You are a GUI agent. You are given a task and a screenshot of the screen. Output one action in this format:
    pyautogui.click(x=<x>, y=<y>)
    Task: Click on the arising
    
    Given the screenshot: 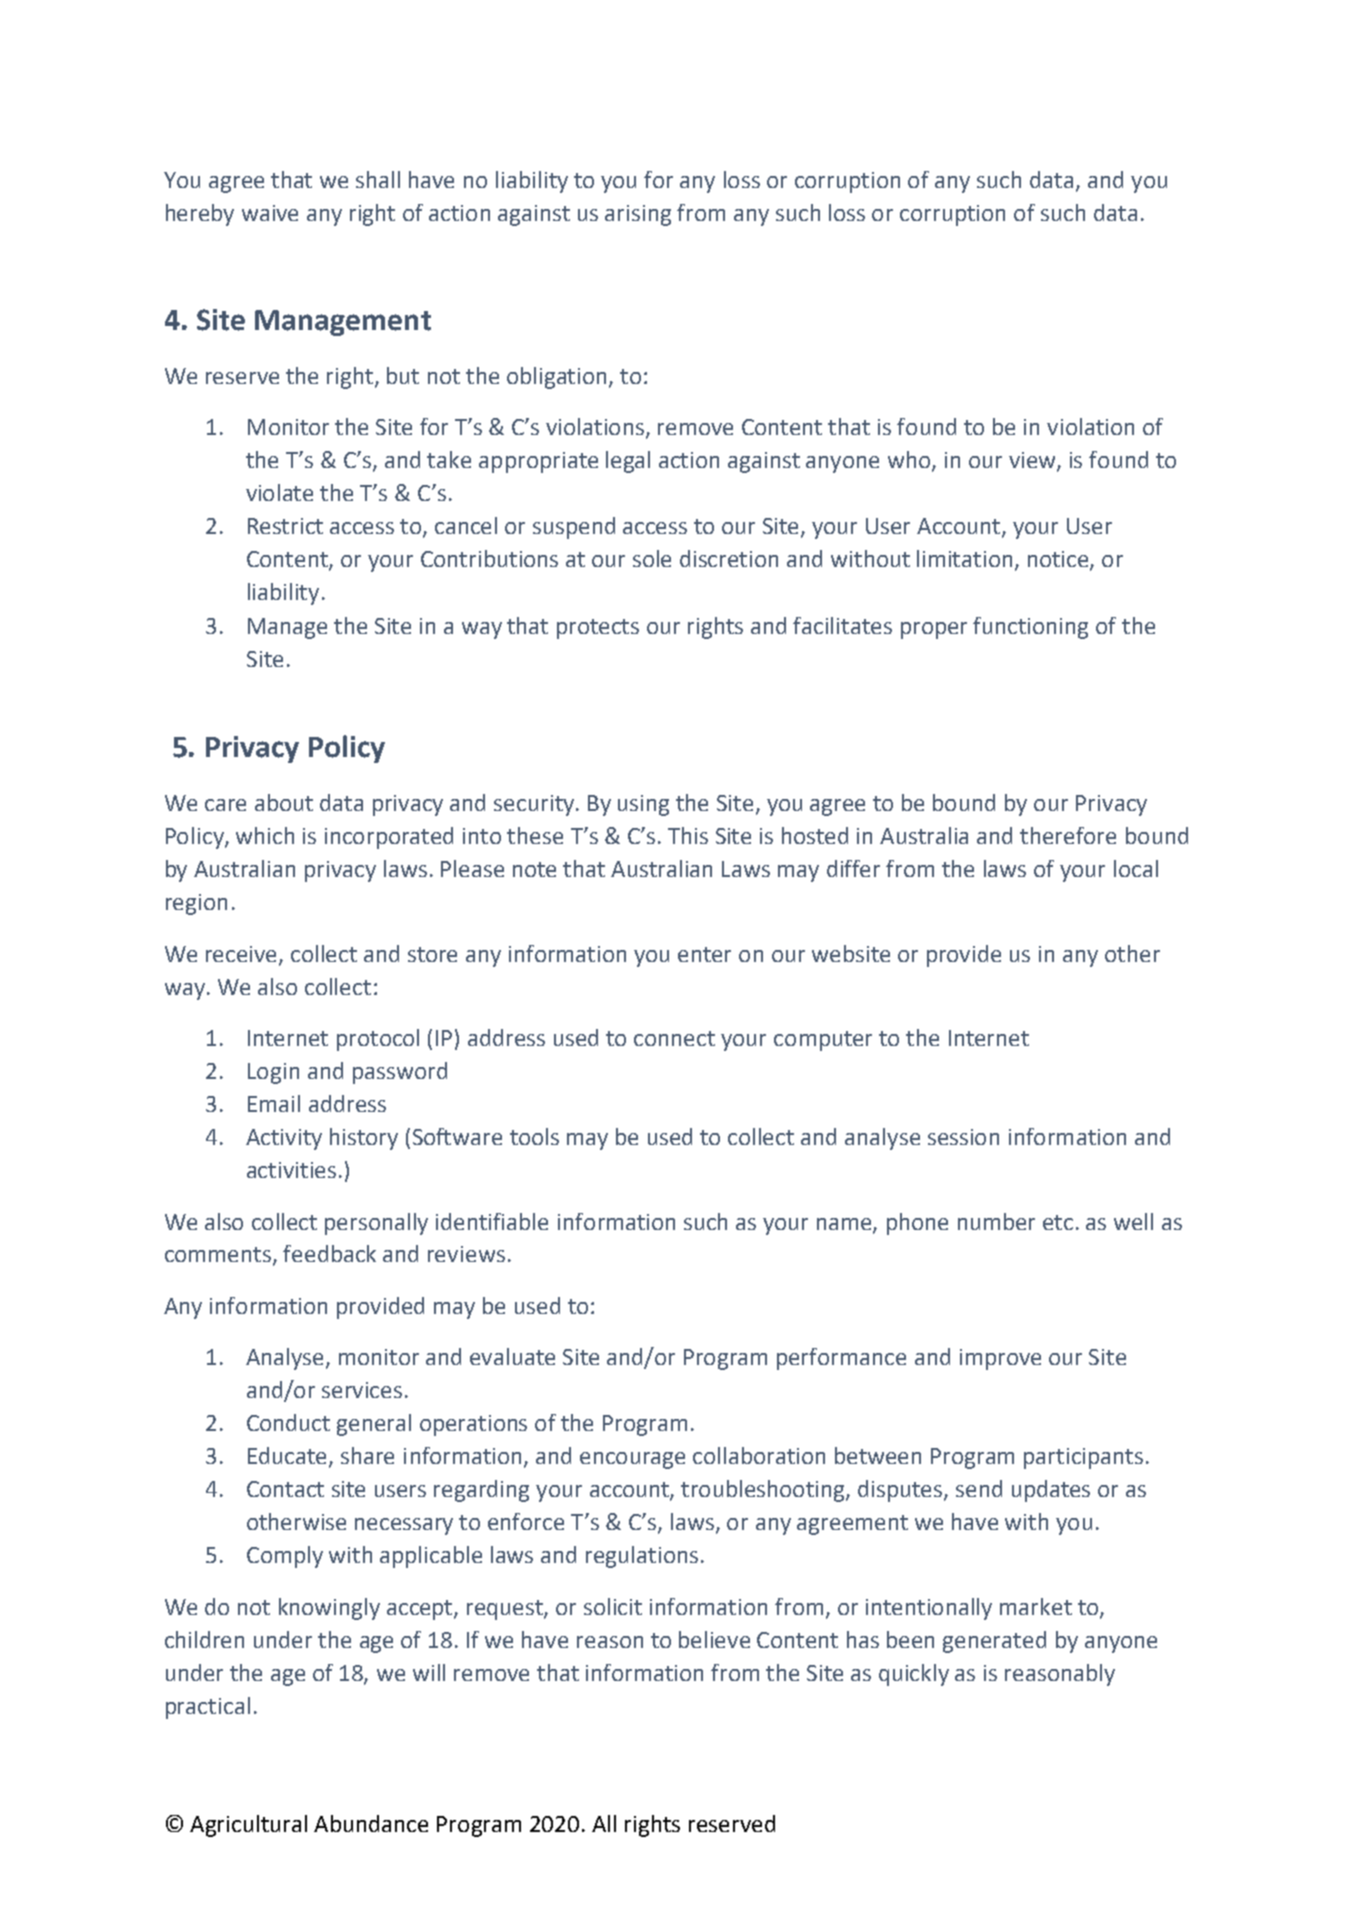 What is the action you would take?
    pyautogui.click(x=638, y=215)
